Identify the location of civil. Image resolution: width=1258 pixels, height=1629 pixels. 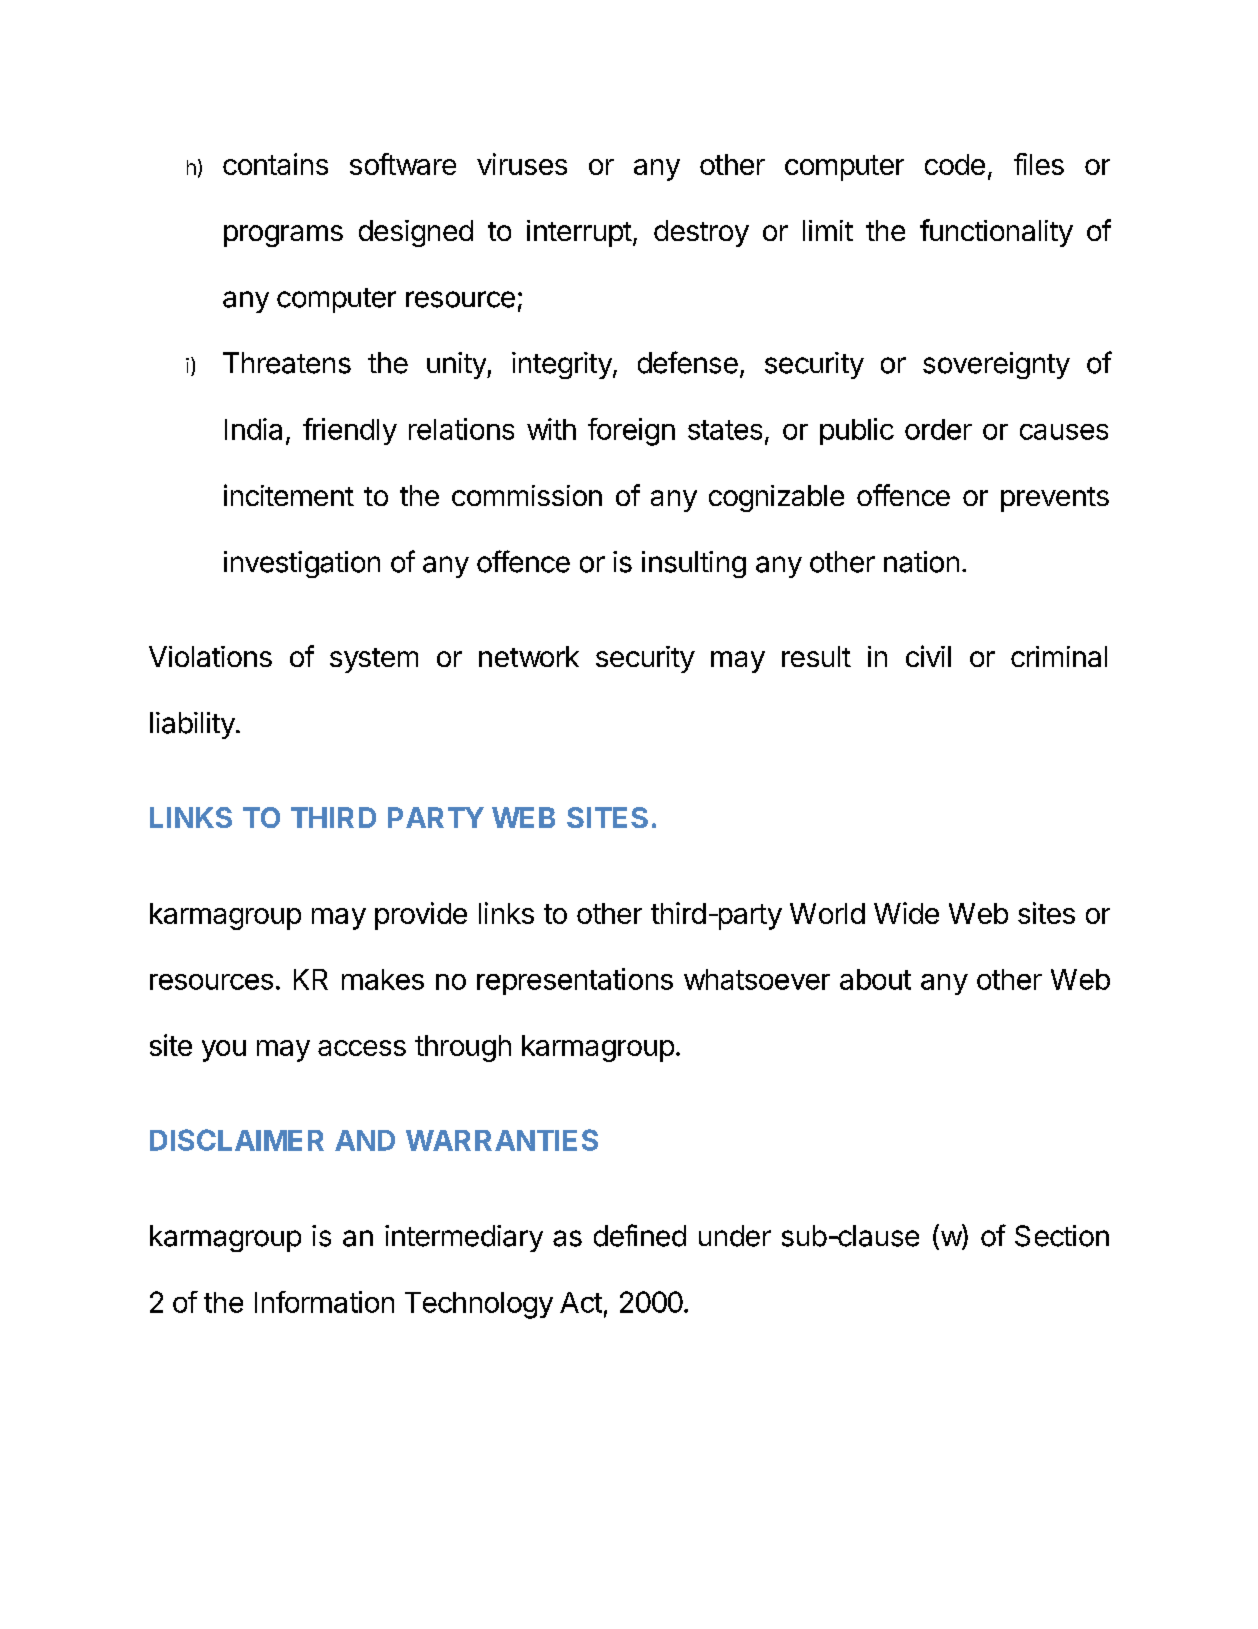
(928, 656).
